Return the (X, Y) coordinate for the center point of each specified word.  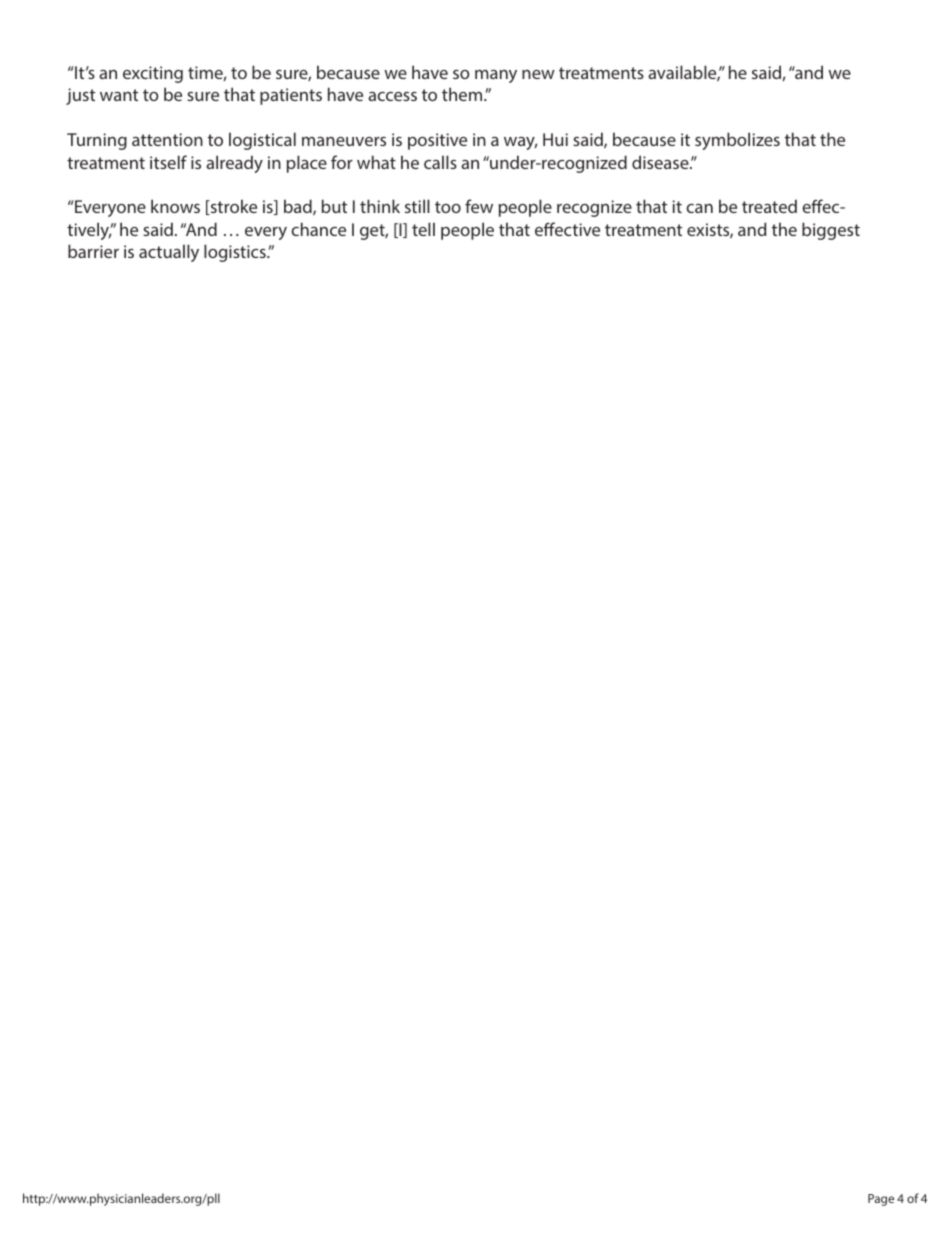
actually (169, 253)
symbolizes (737, 141)
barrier (93, 251)
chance (318, 229)
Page (881, 1200)
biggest (831, 231)
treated (769, 206)
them (463, 94)
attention (167, 139)
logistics (236, 253)
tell (423, 229)
